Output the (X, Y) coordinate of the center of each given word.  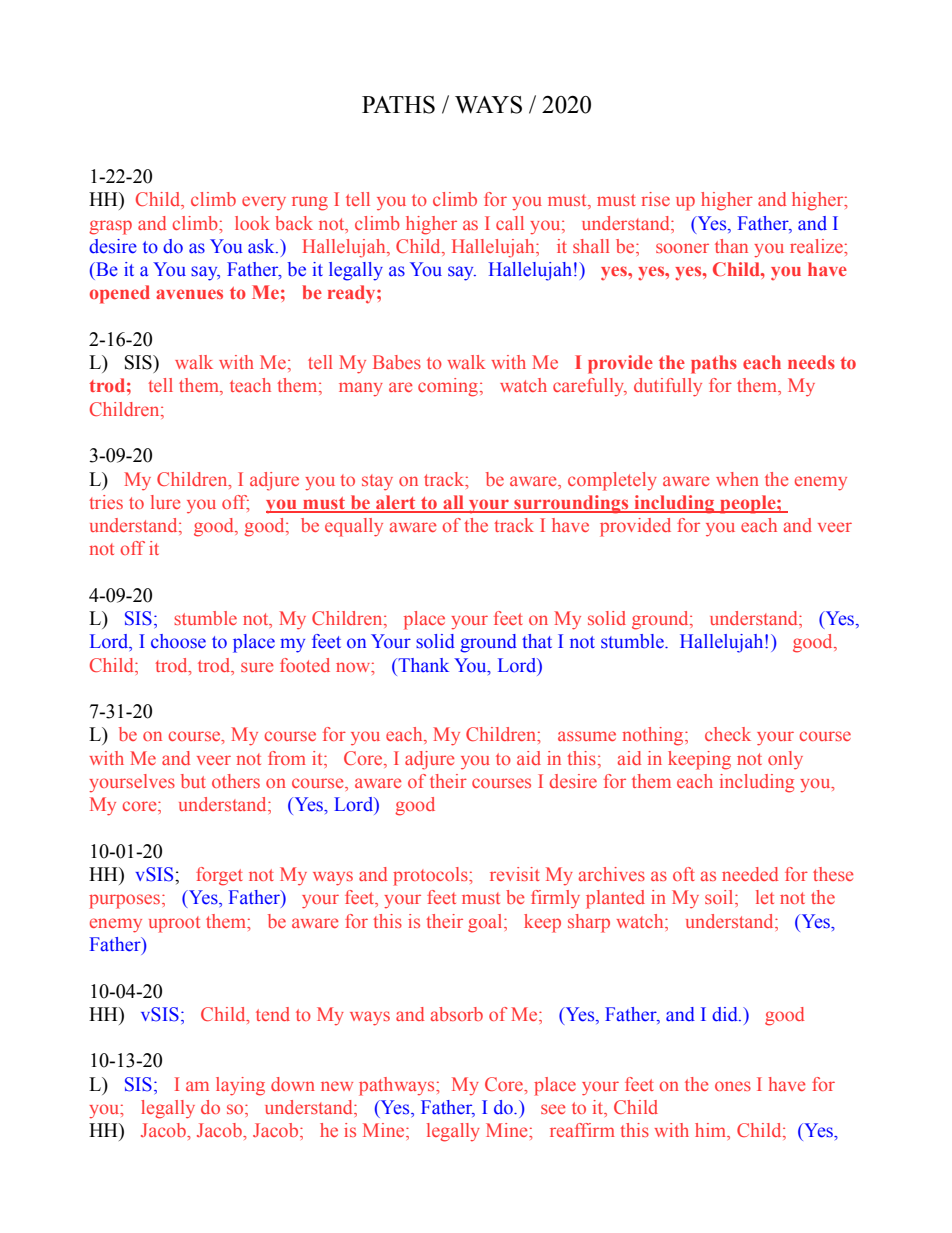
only (785, 760)
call (510, 223)
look (252, 223)
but (193, 781)
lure (165, 502)
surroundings (571, 504)
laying (240, 1086)
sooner (682, 248)
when (737, 479)
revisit (515, 874)
